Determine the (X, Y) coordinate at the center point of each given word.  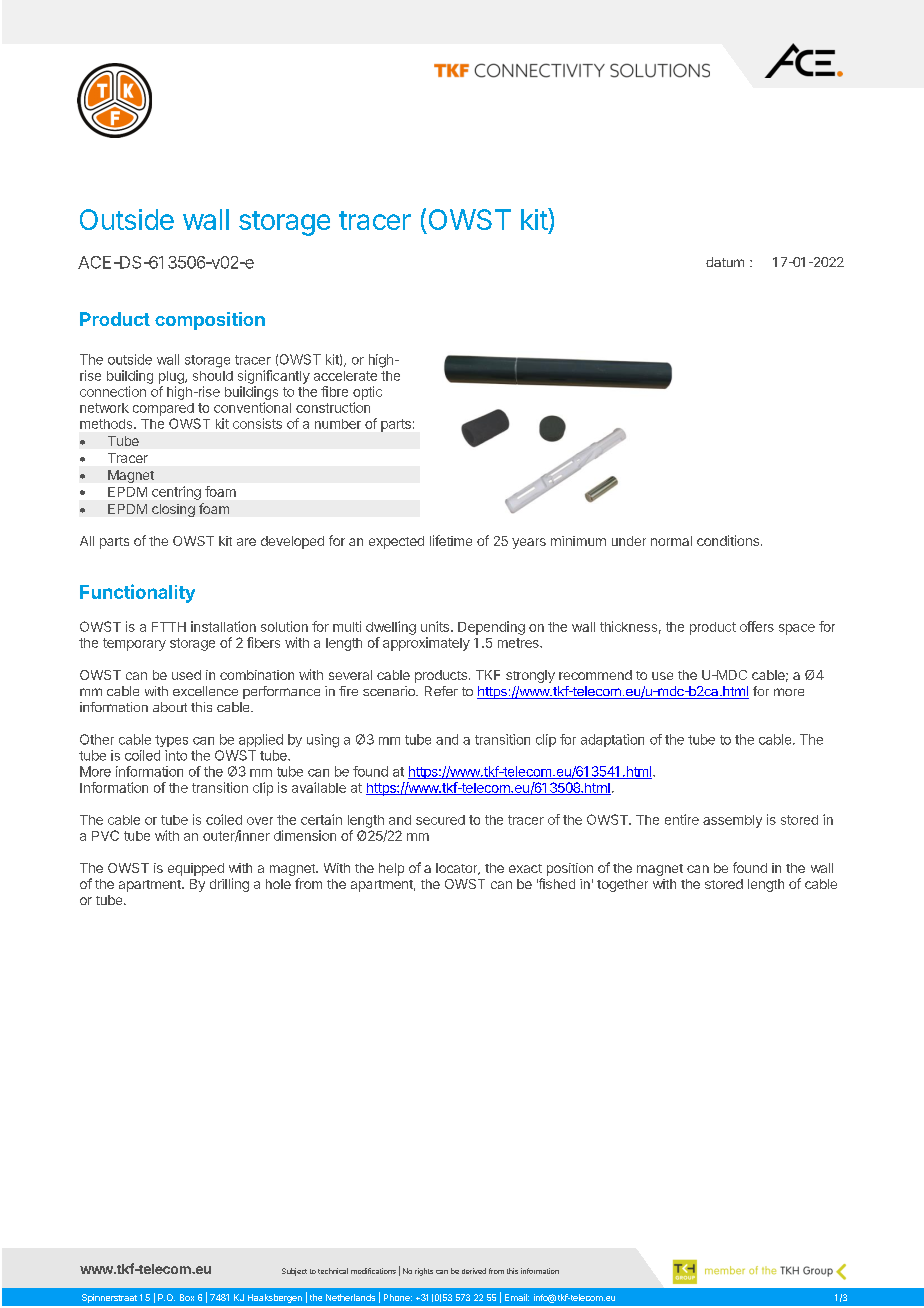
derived (474, 1271)
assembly (732, 821)
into (176, 755)
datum (725, 262)
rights (424, 1272)
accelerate (345, 376)
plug (172, 377)
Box (187, 1297)
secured (440, 820)
